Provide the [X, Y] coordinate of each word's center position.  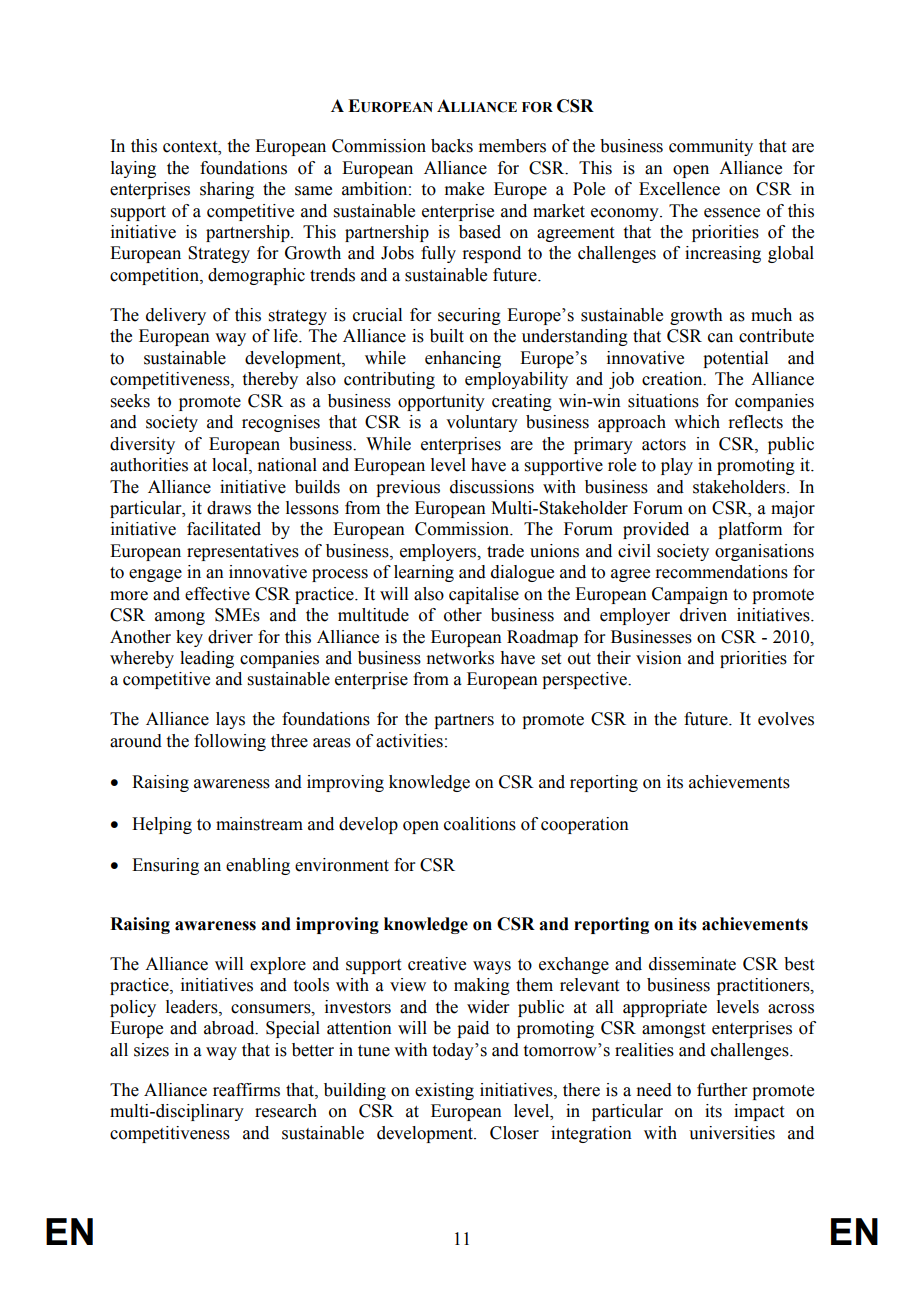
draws [229, 508]
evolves [786, 719]
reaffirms [246, 1090]
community [711, 147]
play [677, 466]
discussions [492, 487]
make [464, 189]
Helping [162, 825]
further [722, 1090]
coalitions [480, 824]
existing [444, 1091]
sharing [227, 190]
